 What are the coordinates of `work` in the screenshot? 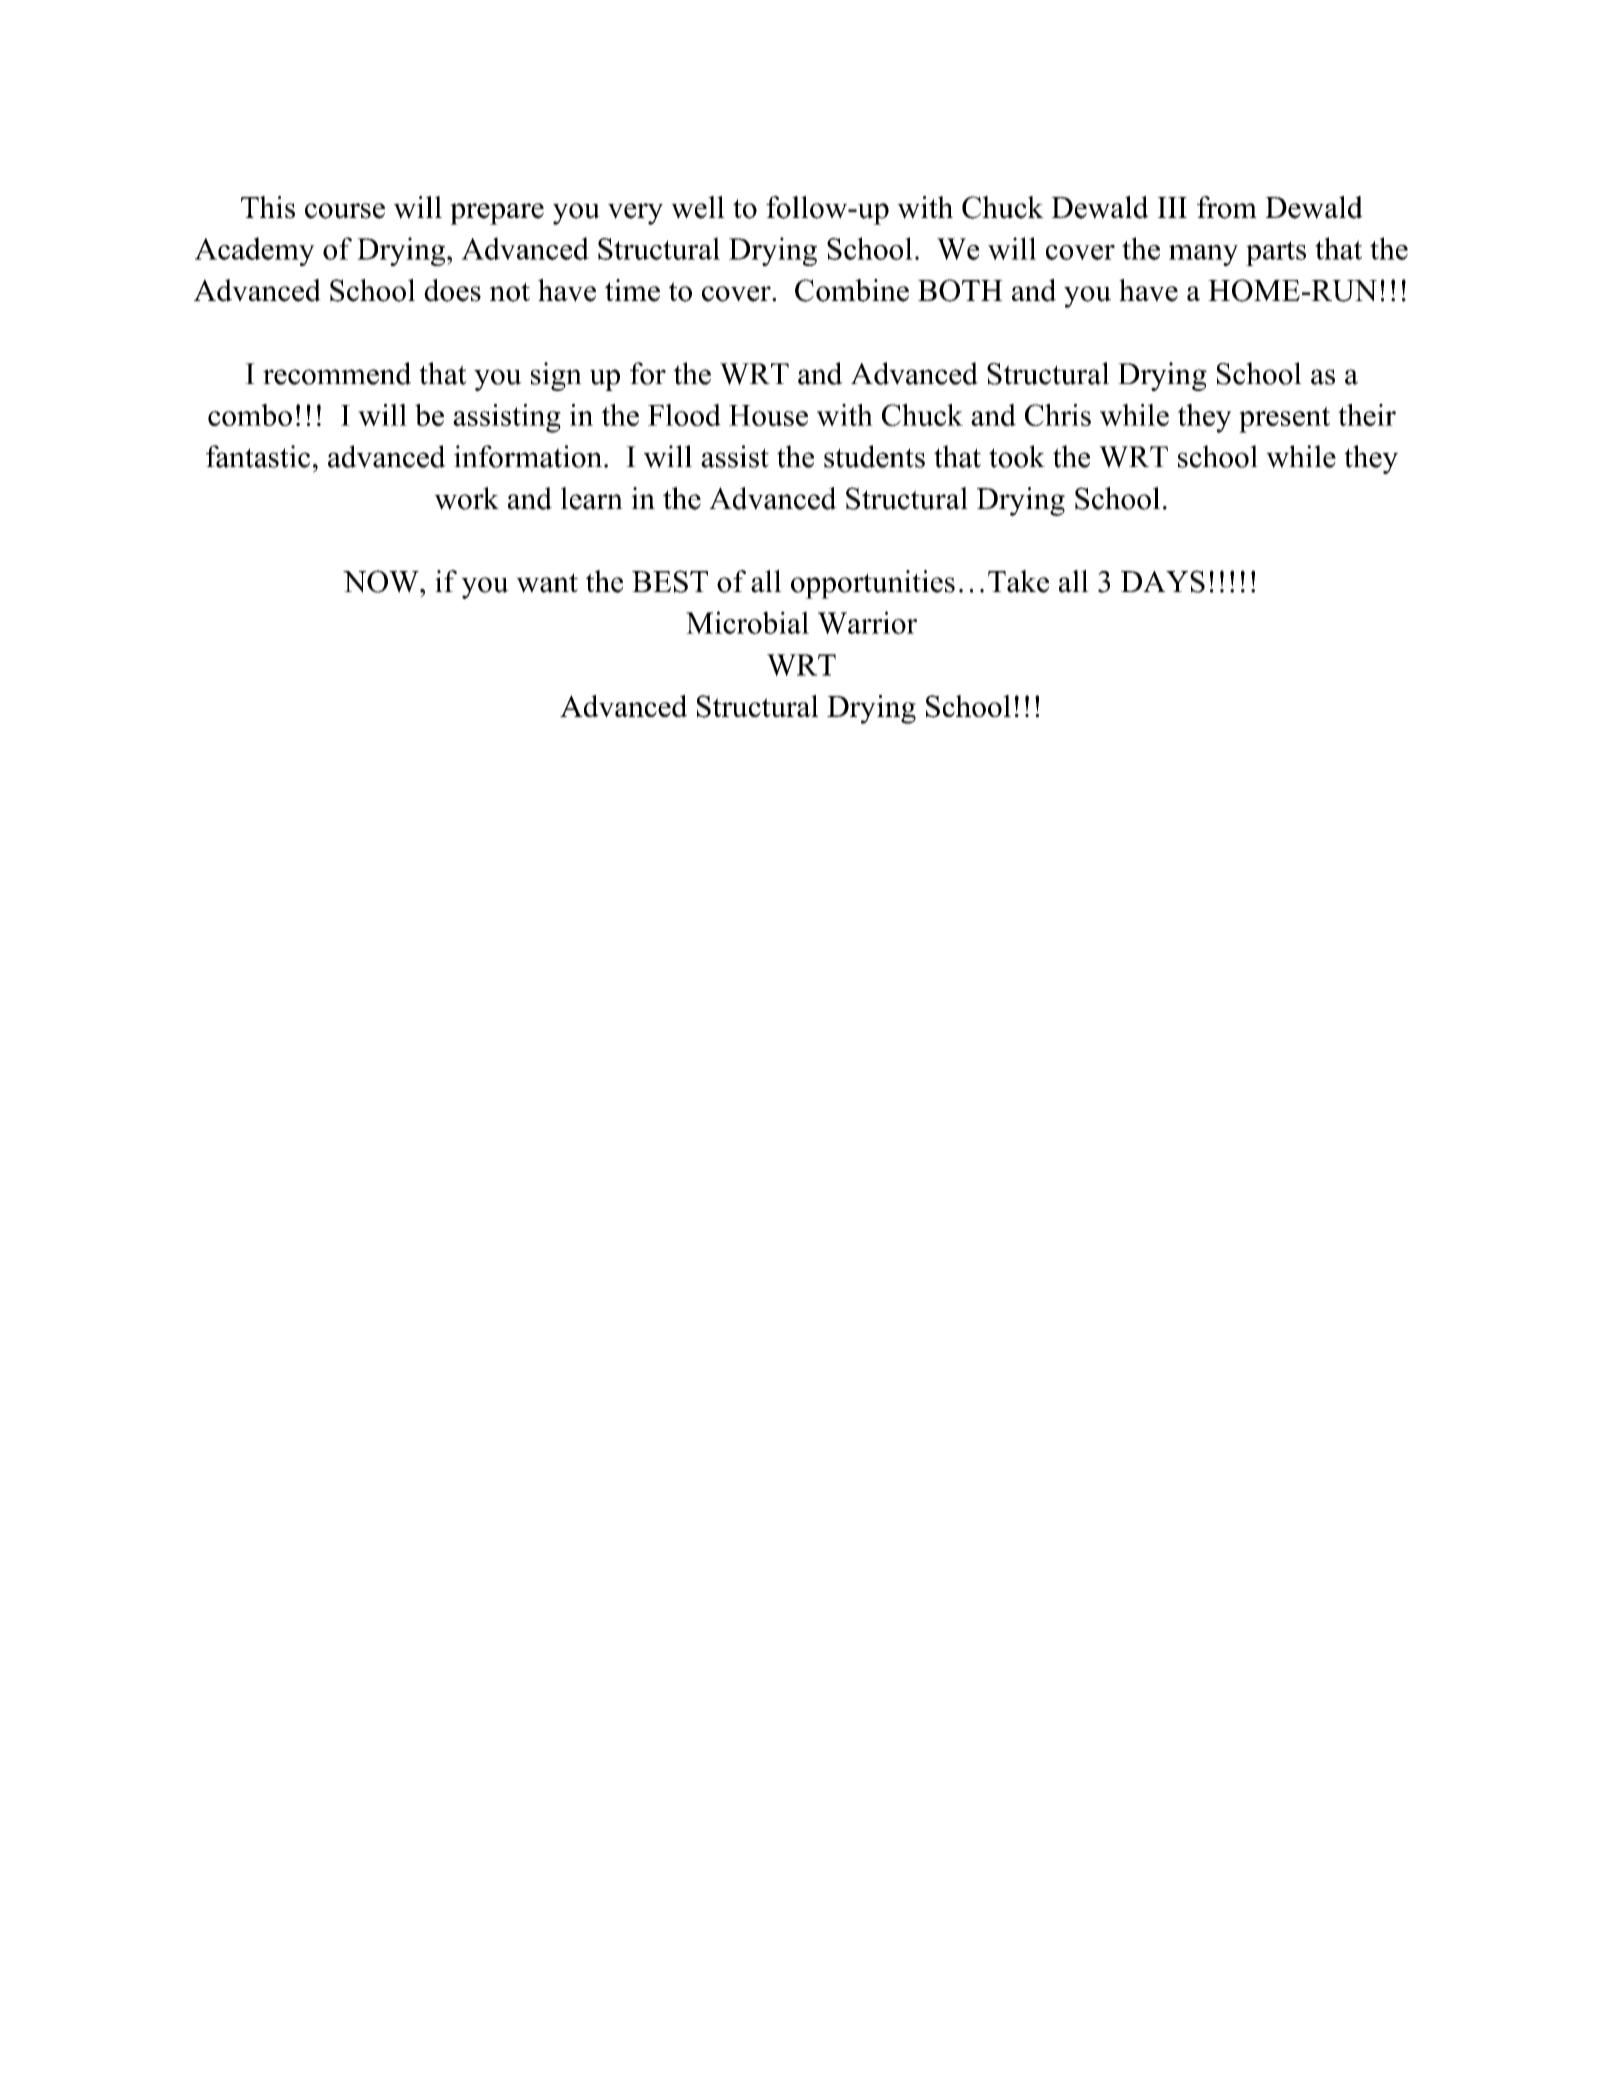 It's located at (466, 498).
